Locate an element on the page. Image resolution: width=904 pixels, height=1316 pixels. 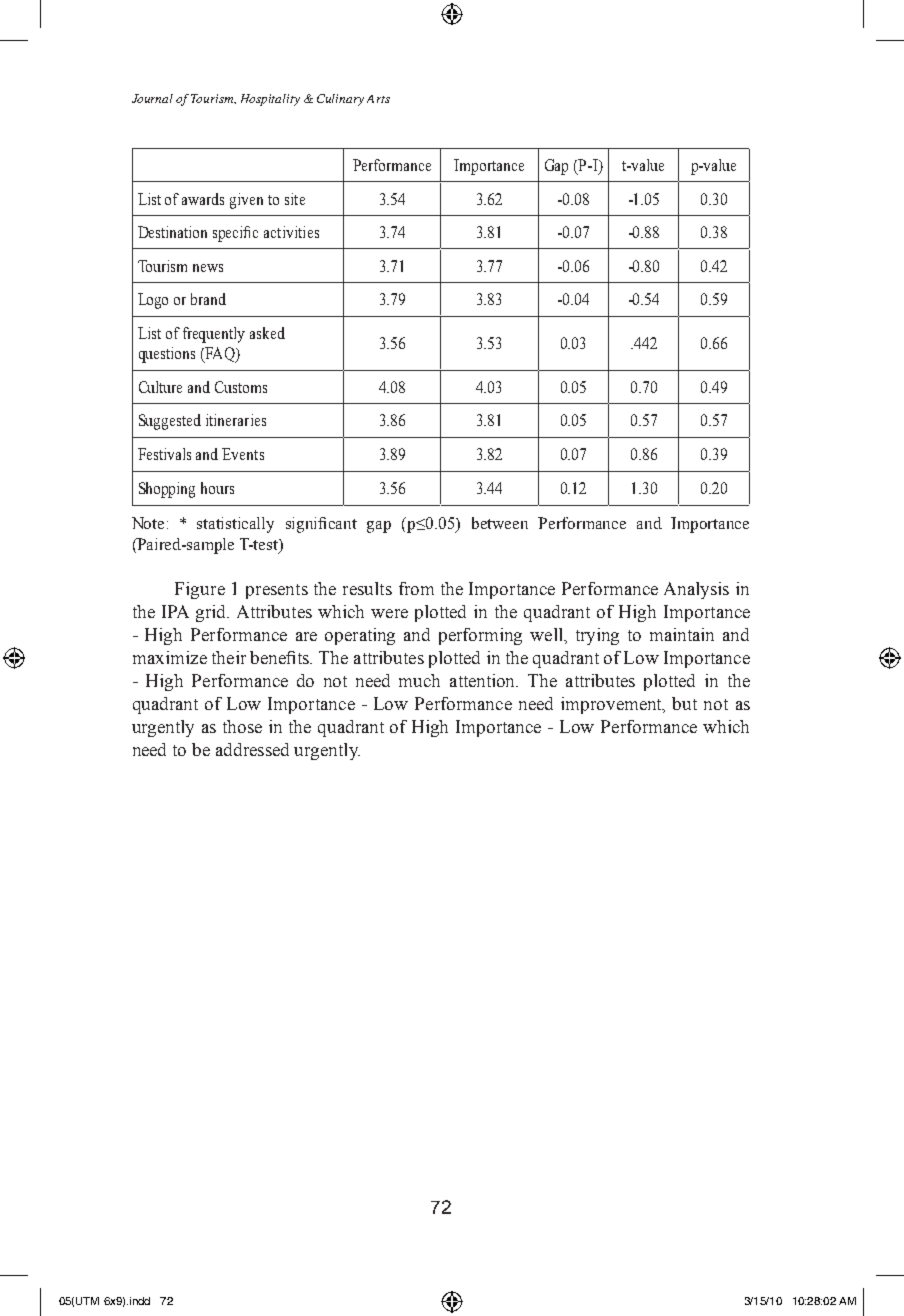
news is located at coordinates (208, 268).
